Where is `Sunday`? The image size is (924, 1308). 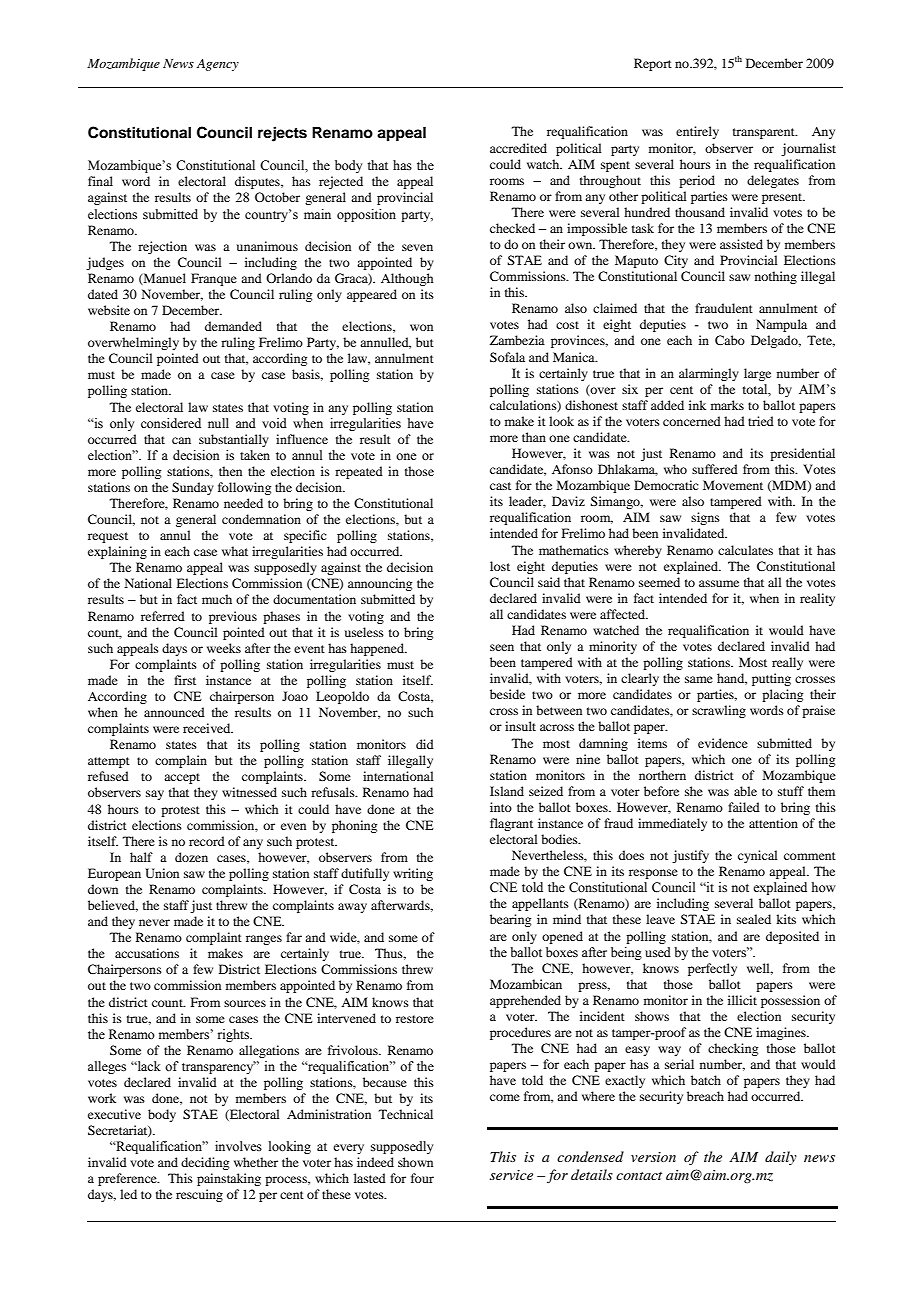
Sunday is located at coordinates (193, 488).
